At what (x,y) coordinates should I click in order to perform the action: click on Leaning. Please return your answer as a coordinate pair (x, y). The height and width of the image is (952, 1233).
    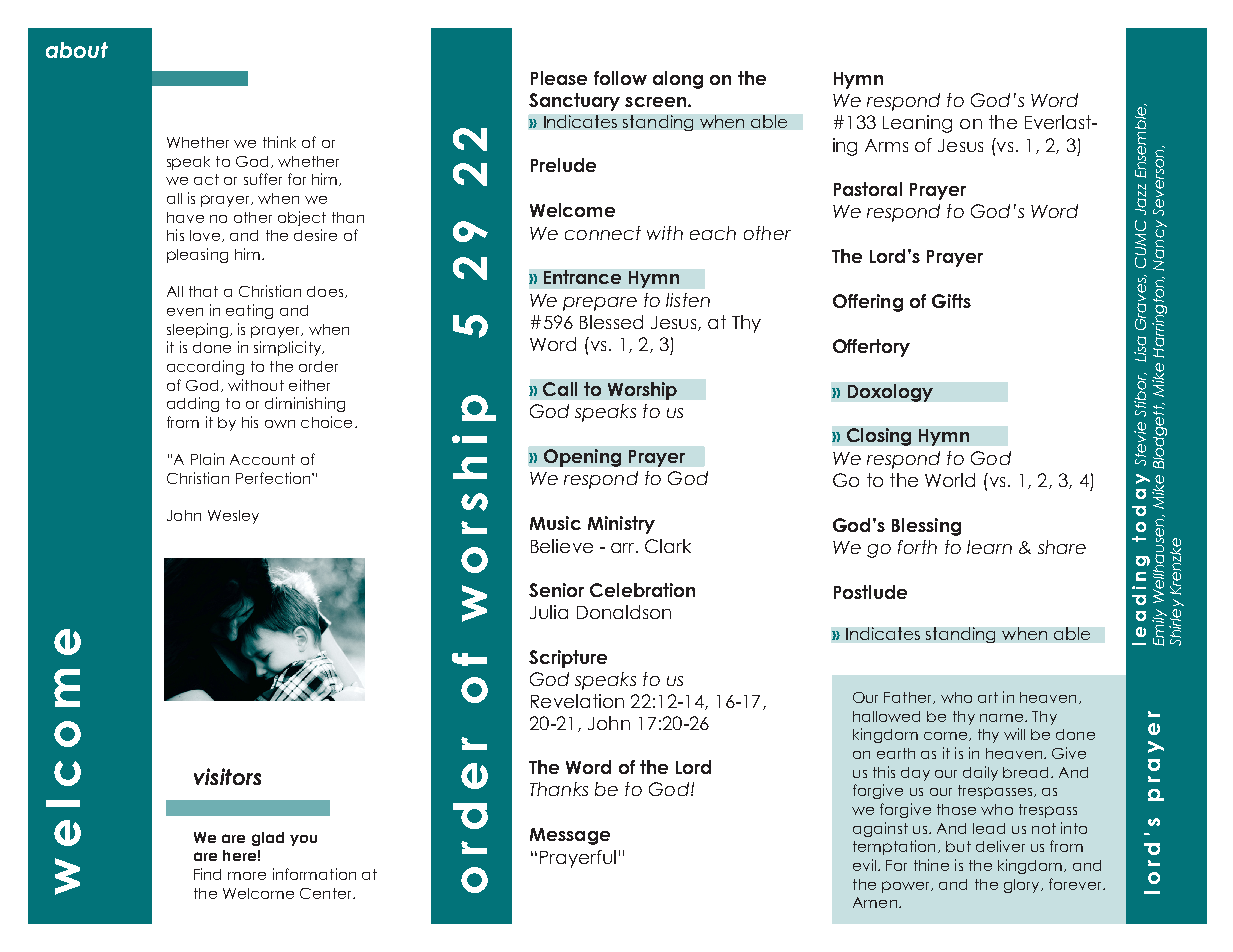
    Looking at the image, I should click on (917, 124).
